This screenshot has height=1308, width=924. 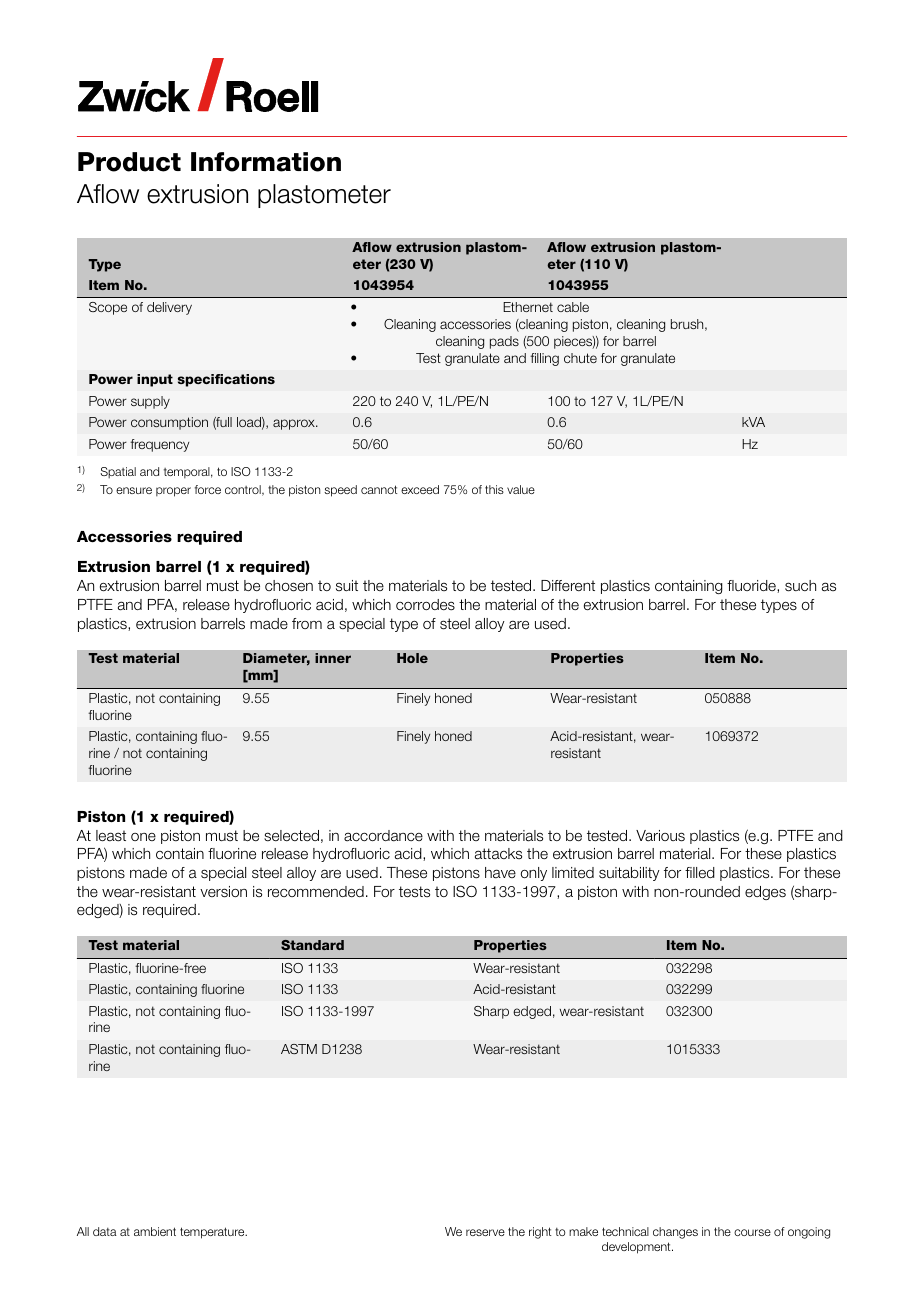 I want to click on cable, so click(x=573, y=307).
